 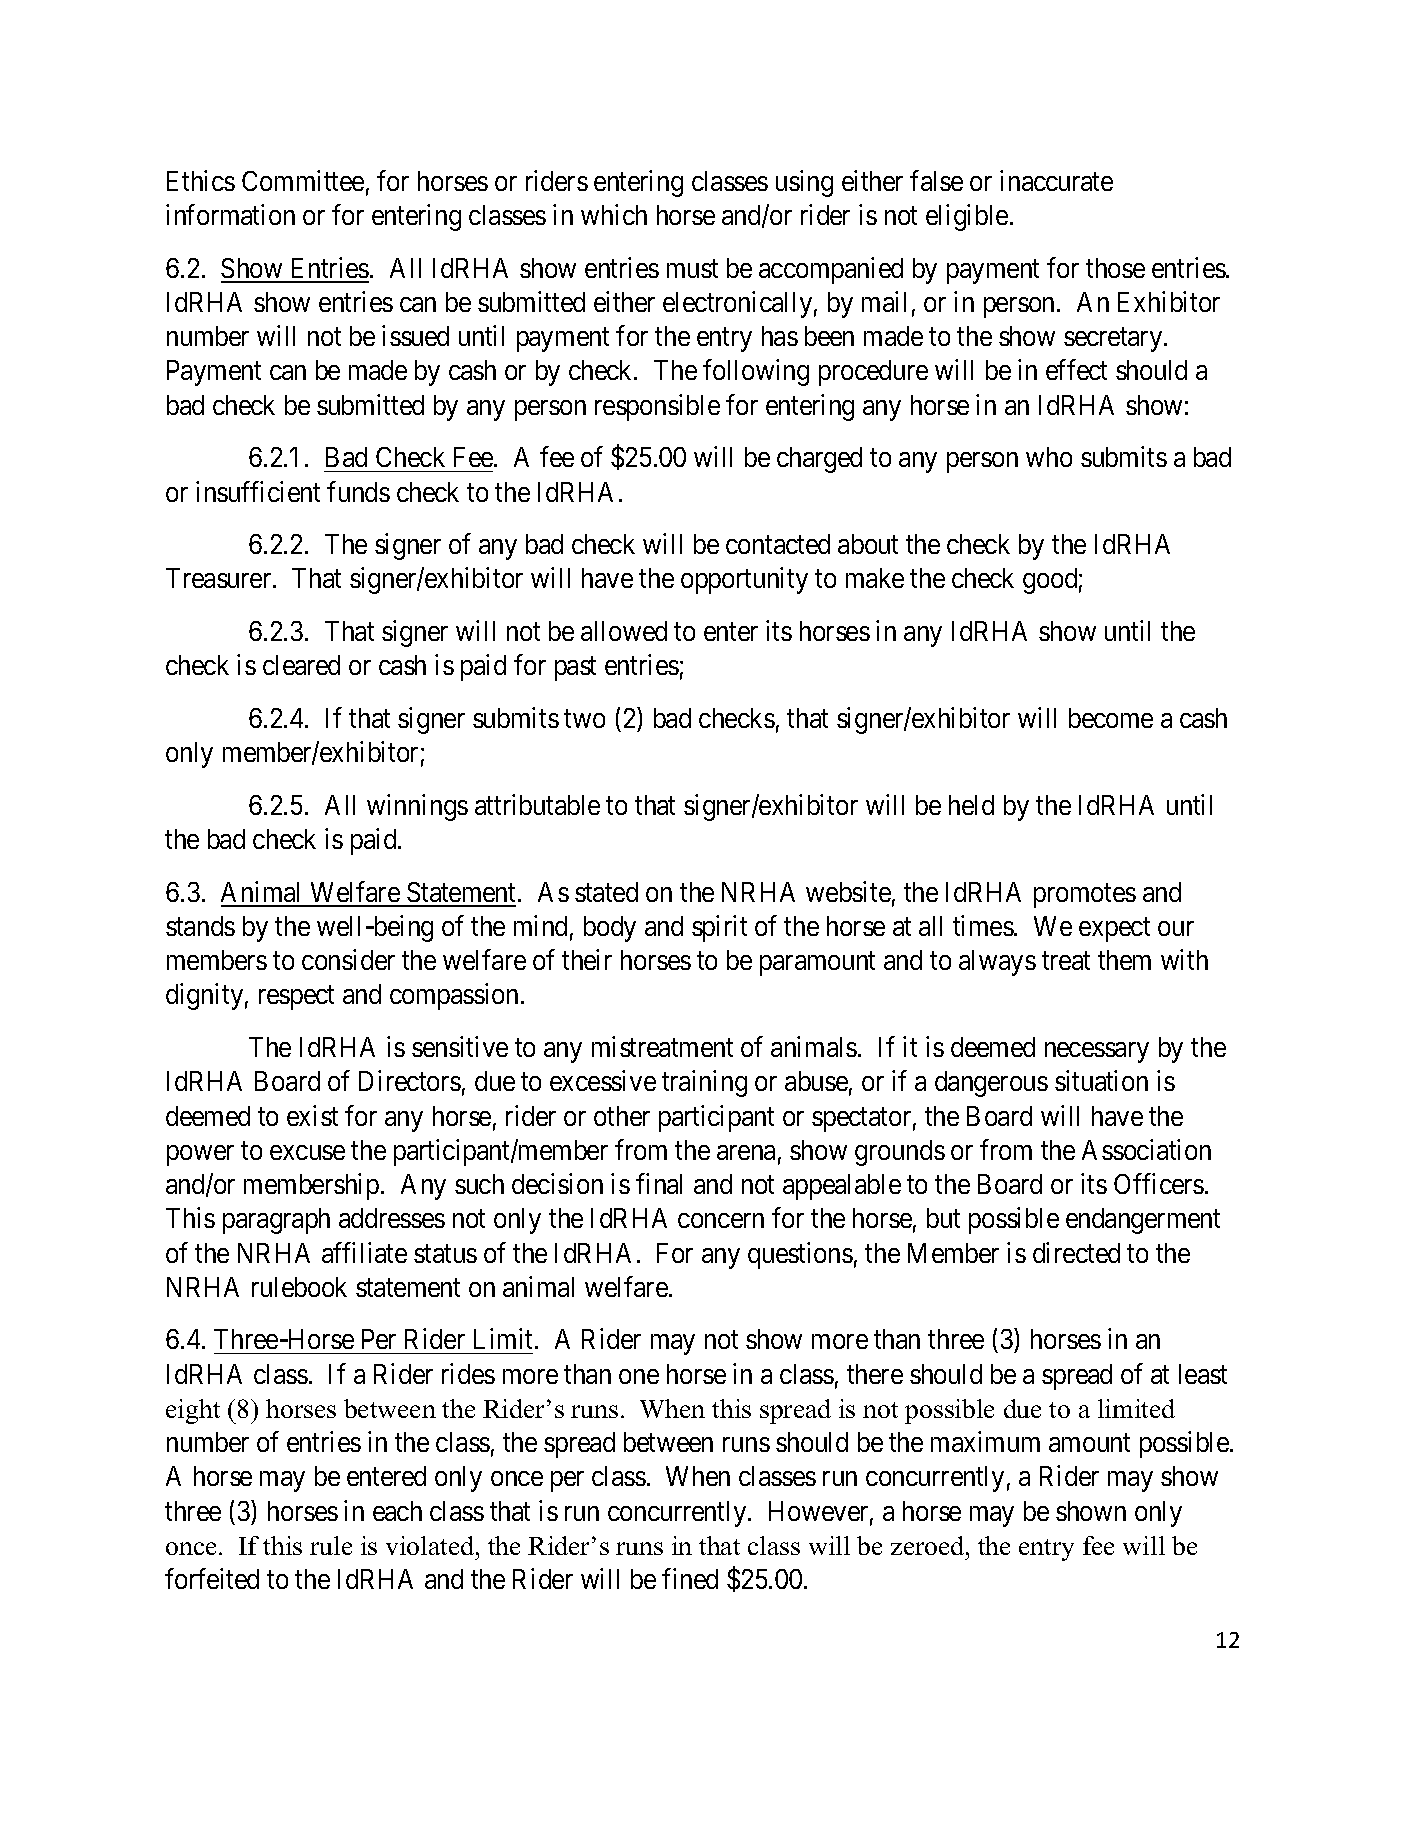 I want to click on endangerment, so click(x=1143, y=1221).
